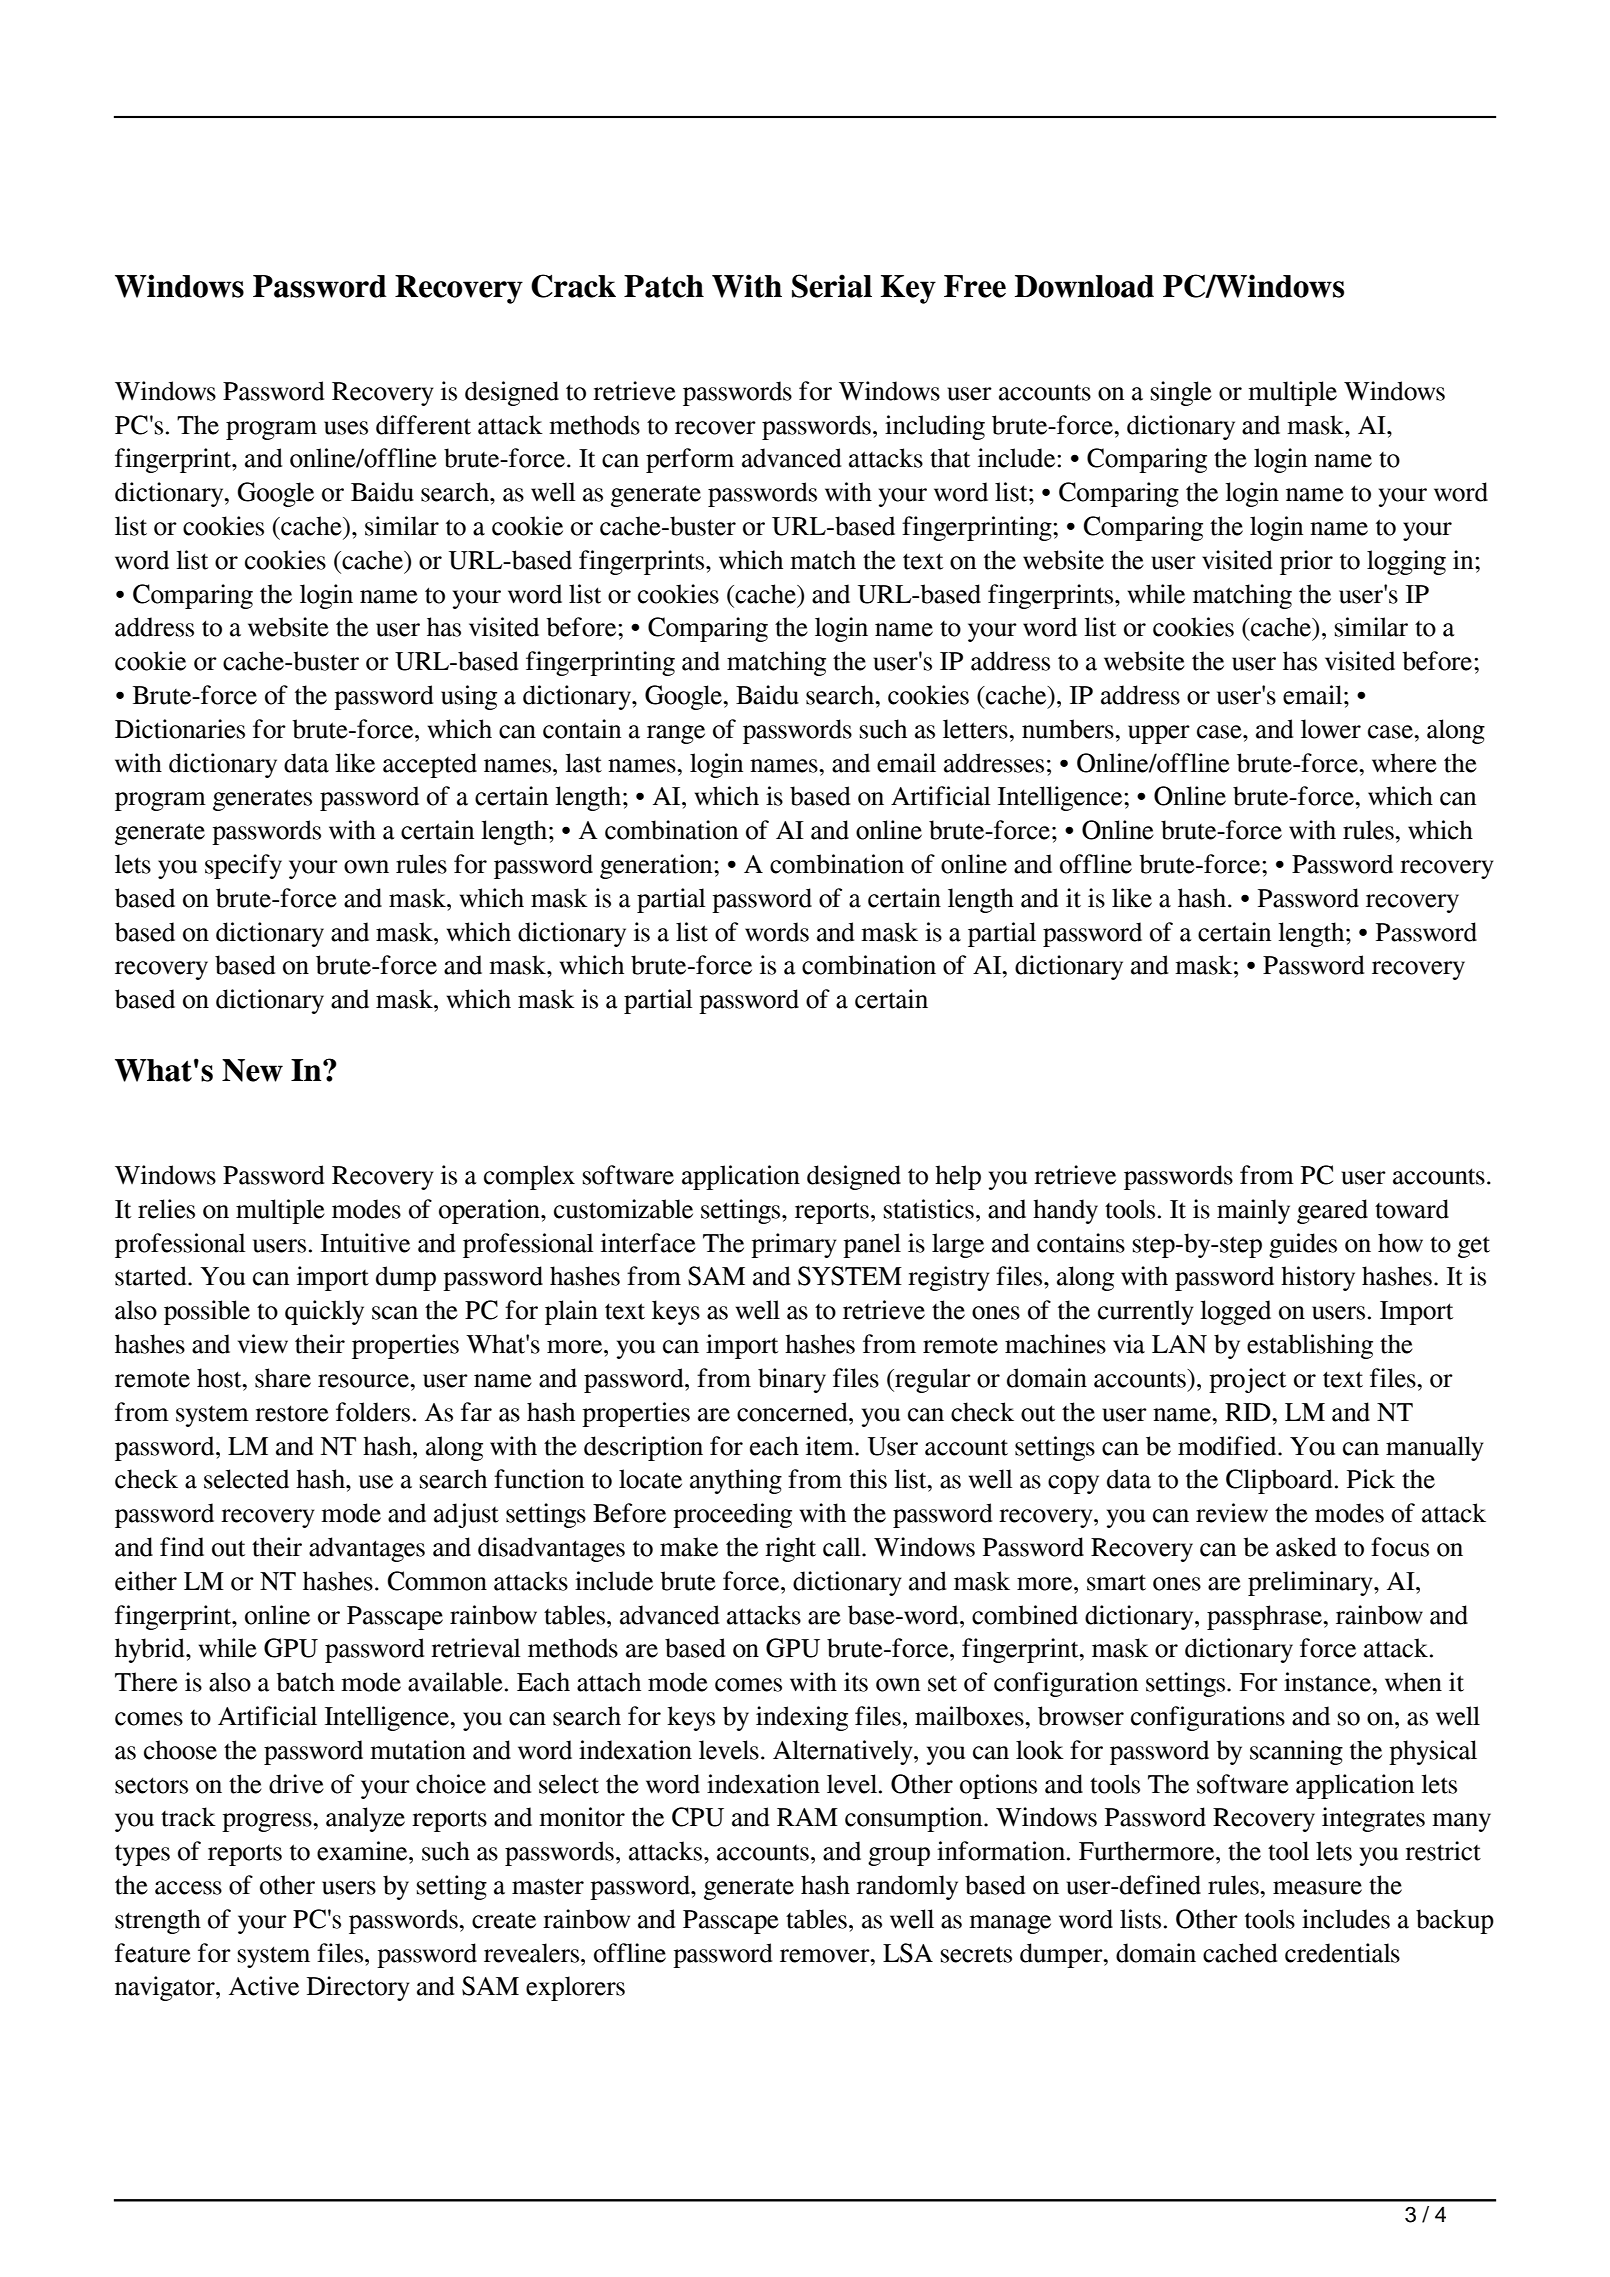 The width and height of the screenshot is (1610, 2277). What do you see at coordinates (832, 286) in the screenshot?
I see `Serial` at bounding box center [832, 286].
